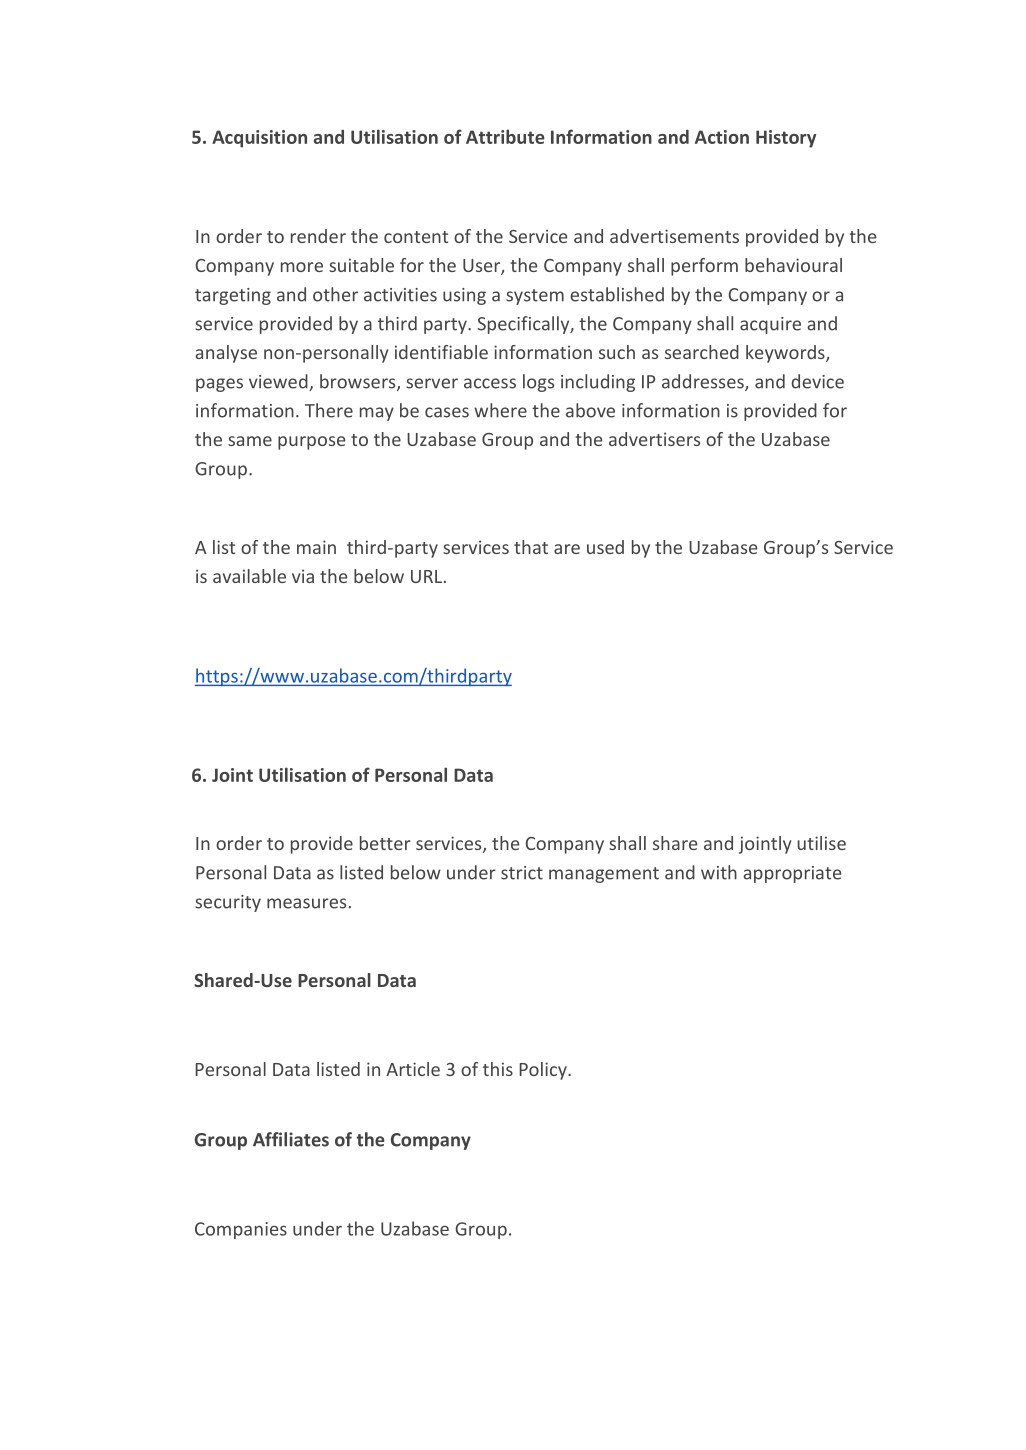 Image resolution: width=1026 pixels, height=1450 pixels. What do you see at coordinates (241, 1230) in the screenshot?
I see `Companies` at bounding box center [241, 1230].
